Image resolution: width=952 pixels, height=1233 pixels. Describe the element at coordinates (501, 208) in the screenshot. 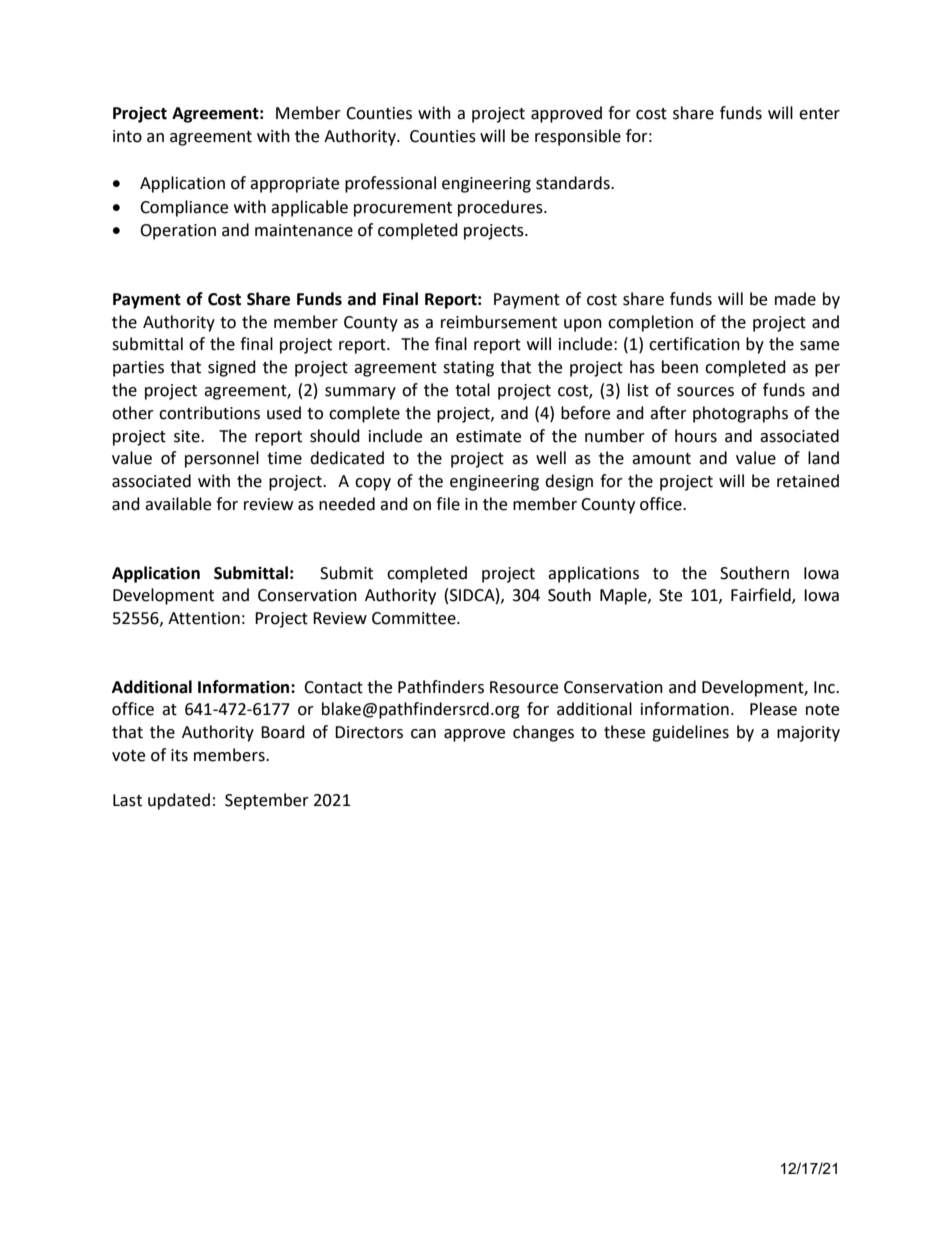

I see `procedures` at that location.
